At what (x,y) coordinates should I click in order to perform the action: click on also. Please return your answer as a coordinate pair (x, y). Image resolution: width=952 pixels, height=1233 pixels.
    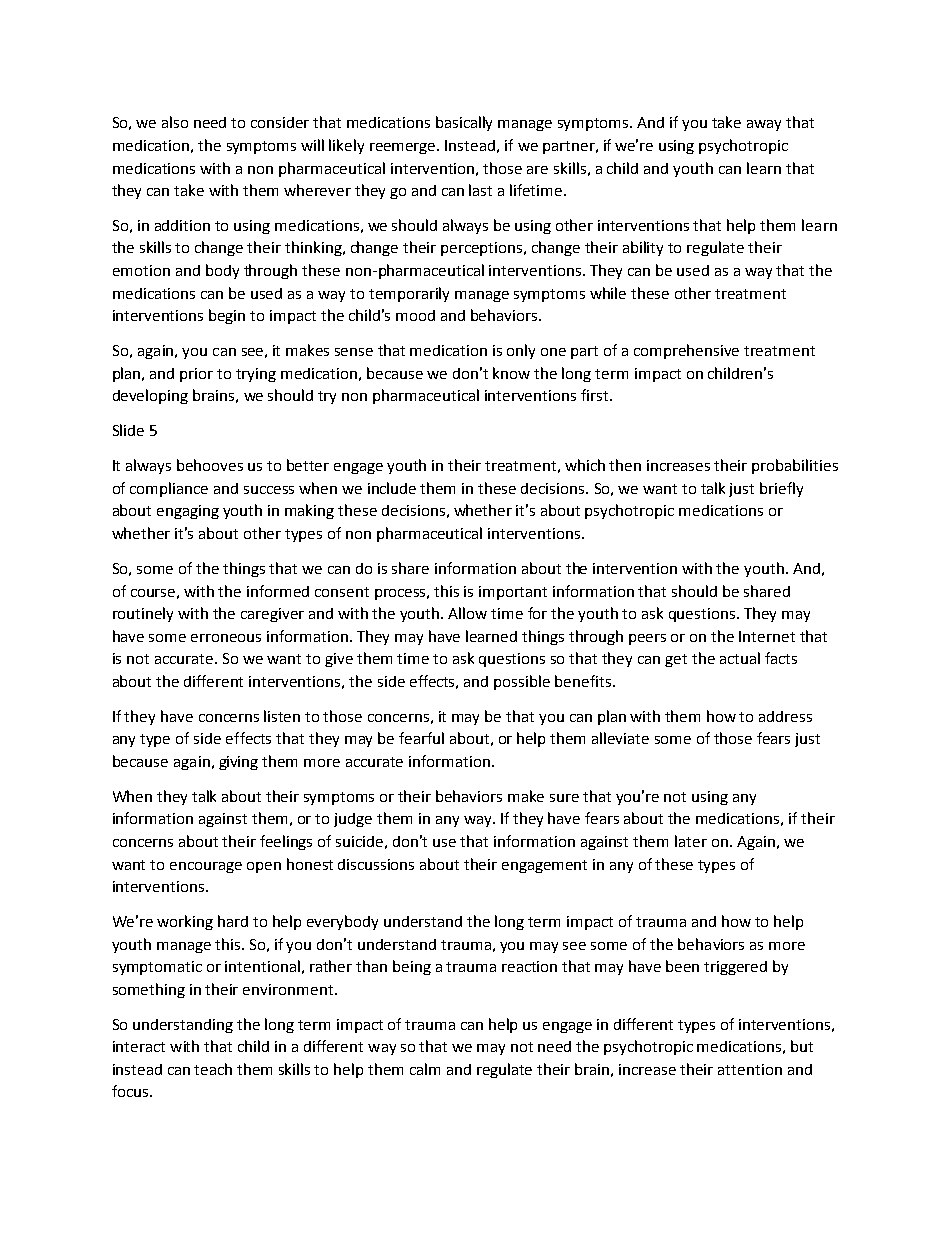
    Looking at the image, I should click on (175, 122).
